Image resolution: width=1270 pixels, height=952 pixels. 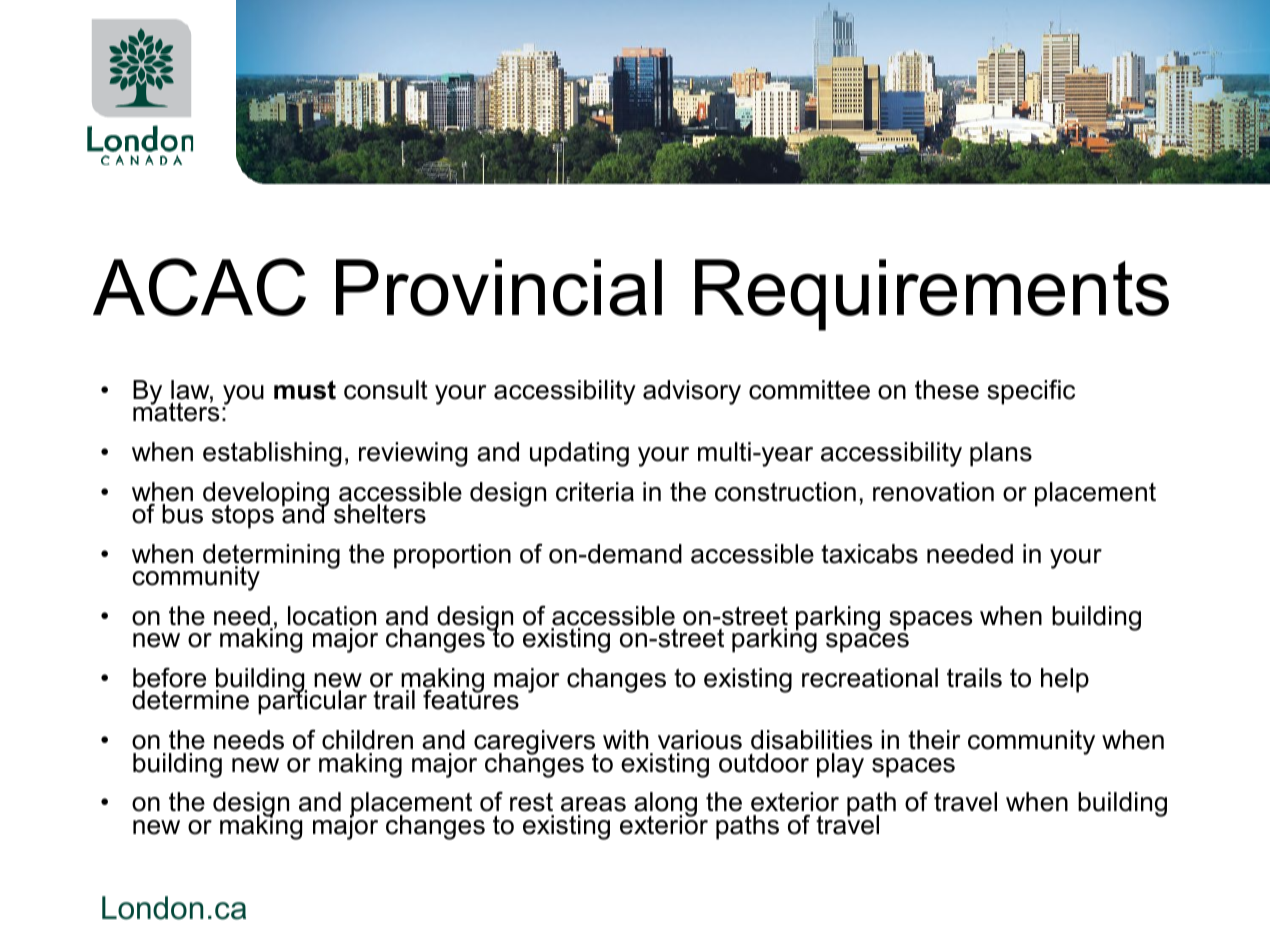 I want to click on establishing, so click(x=272, y=454).
